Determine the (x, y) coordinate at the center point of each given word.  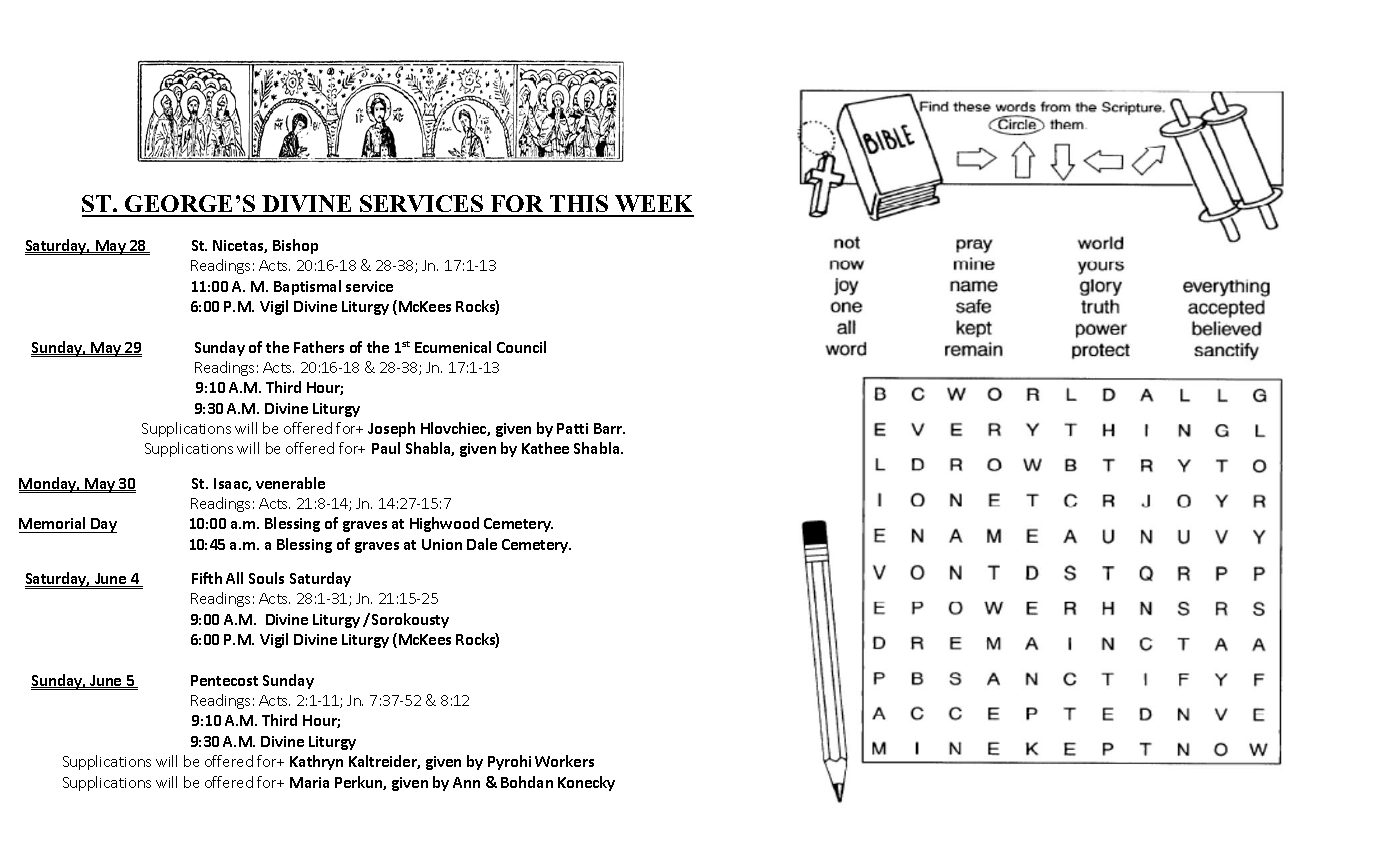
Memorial (52, 523)
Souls (266, 578)
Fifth (207, 578)
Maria (309, 782)
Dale (482, 544)
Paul (386, 448)
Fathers (319, 347)
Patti (572, 428)
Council (521, 347)
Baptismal (307, 287)
